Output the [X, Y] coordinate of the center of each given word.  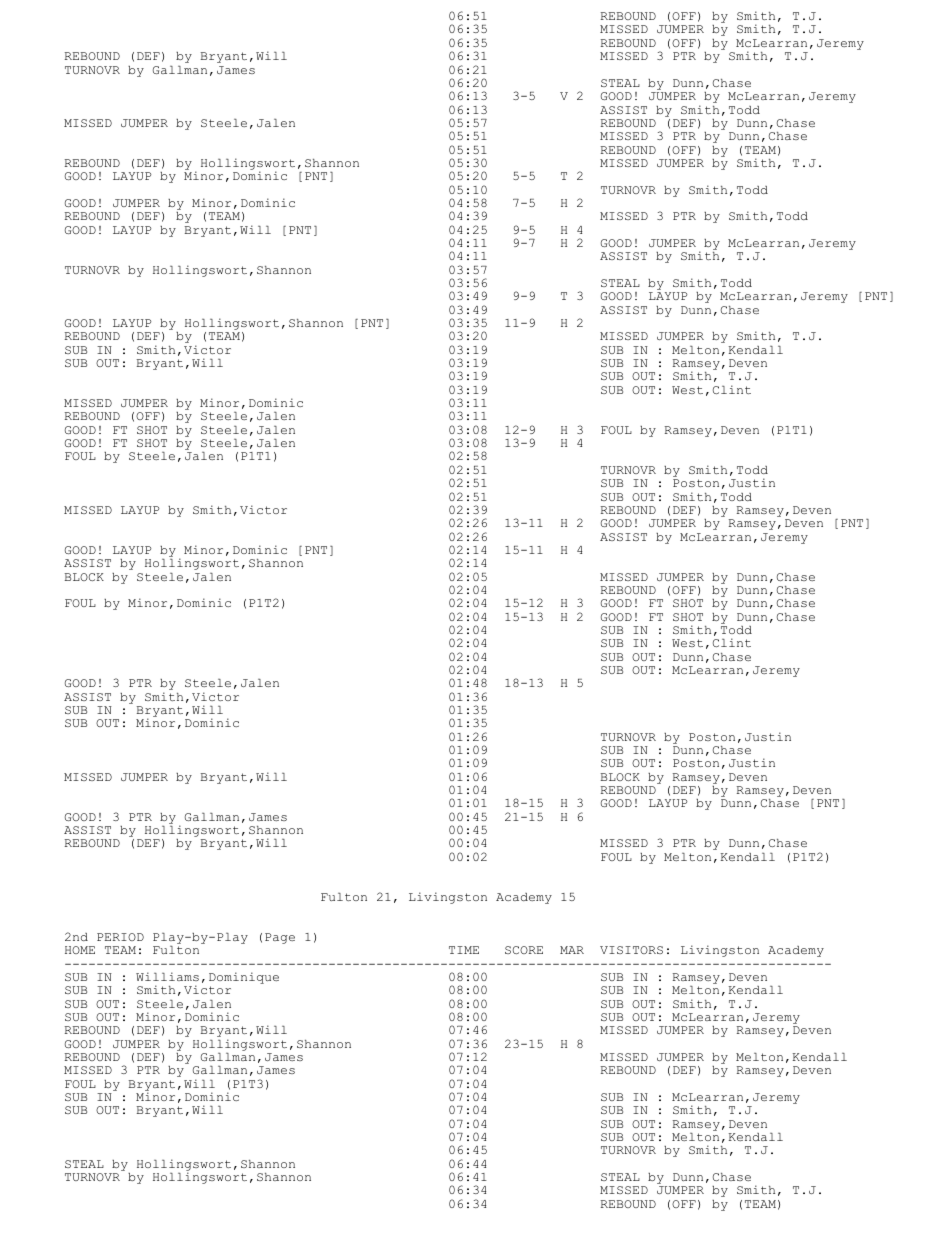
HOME [80, 950]
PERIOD [120, 937]
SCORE [524, 950]
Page [280, 938]
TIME [464, 950]
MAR [572, 950]
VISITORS [631, 950]
